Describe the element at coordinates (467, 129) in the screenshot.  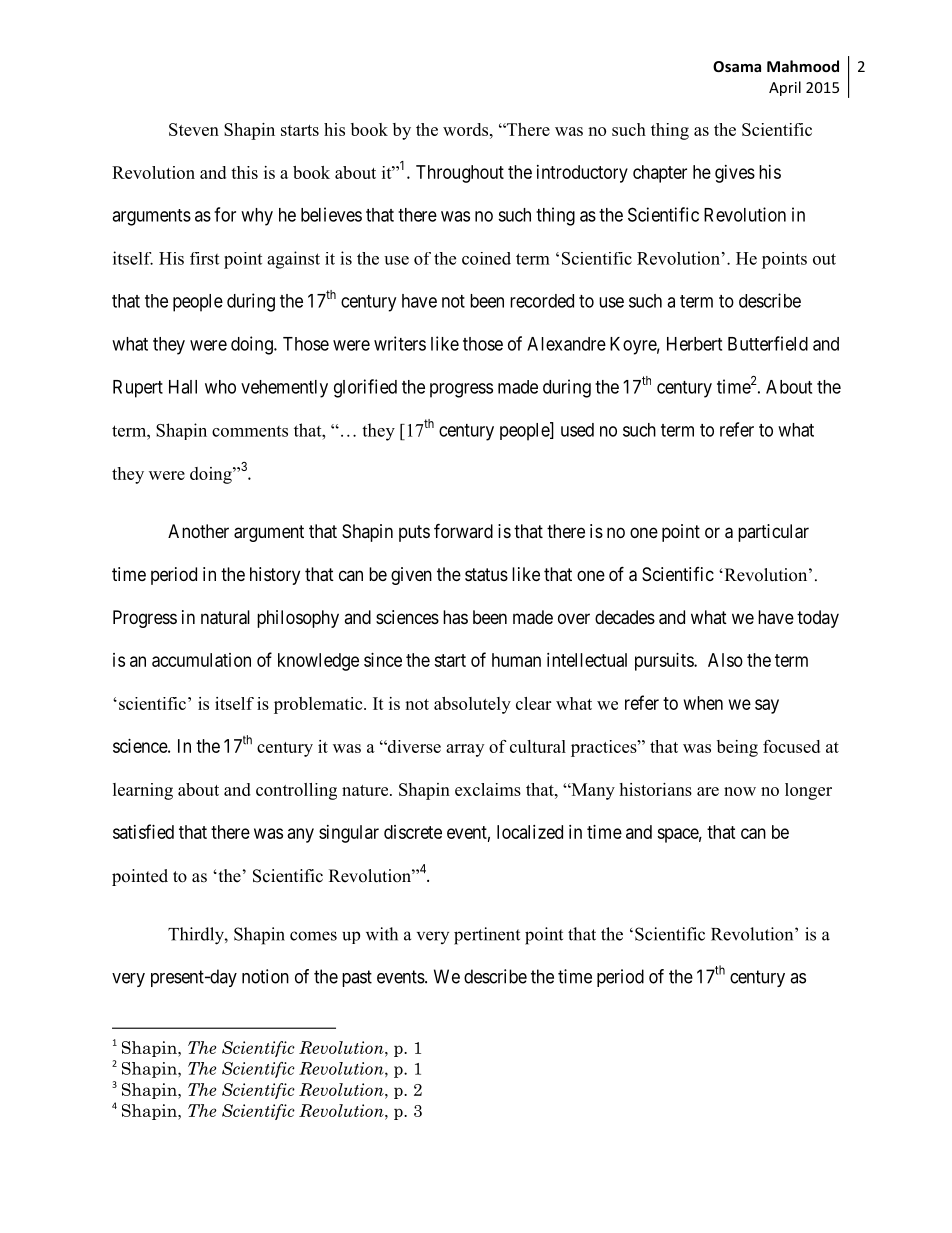
I see `words` at that location.
